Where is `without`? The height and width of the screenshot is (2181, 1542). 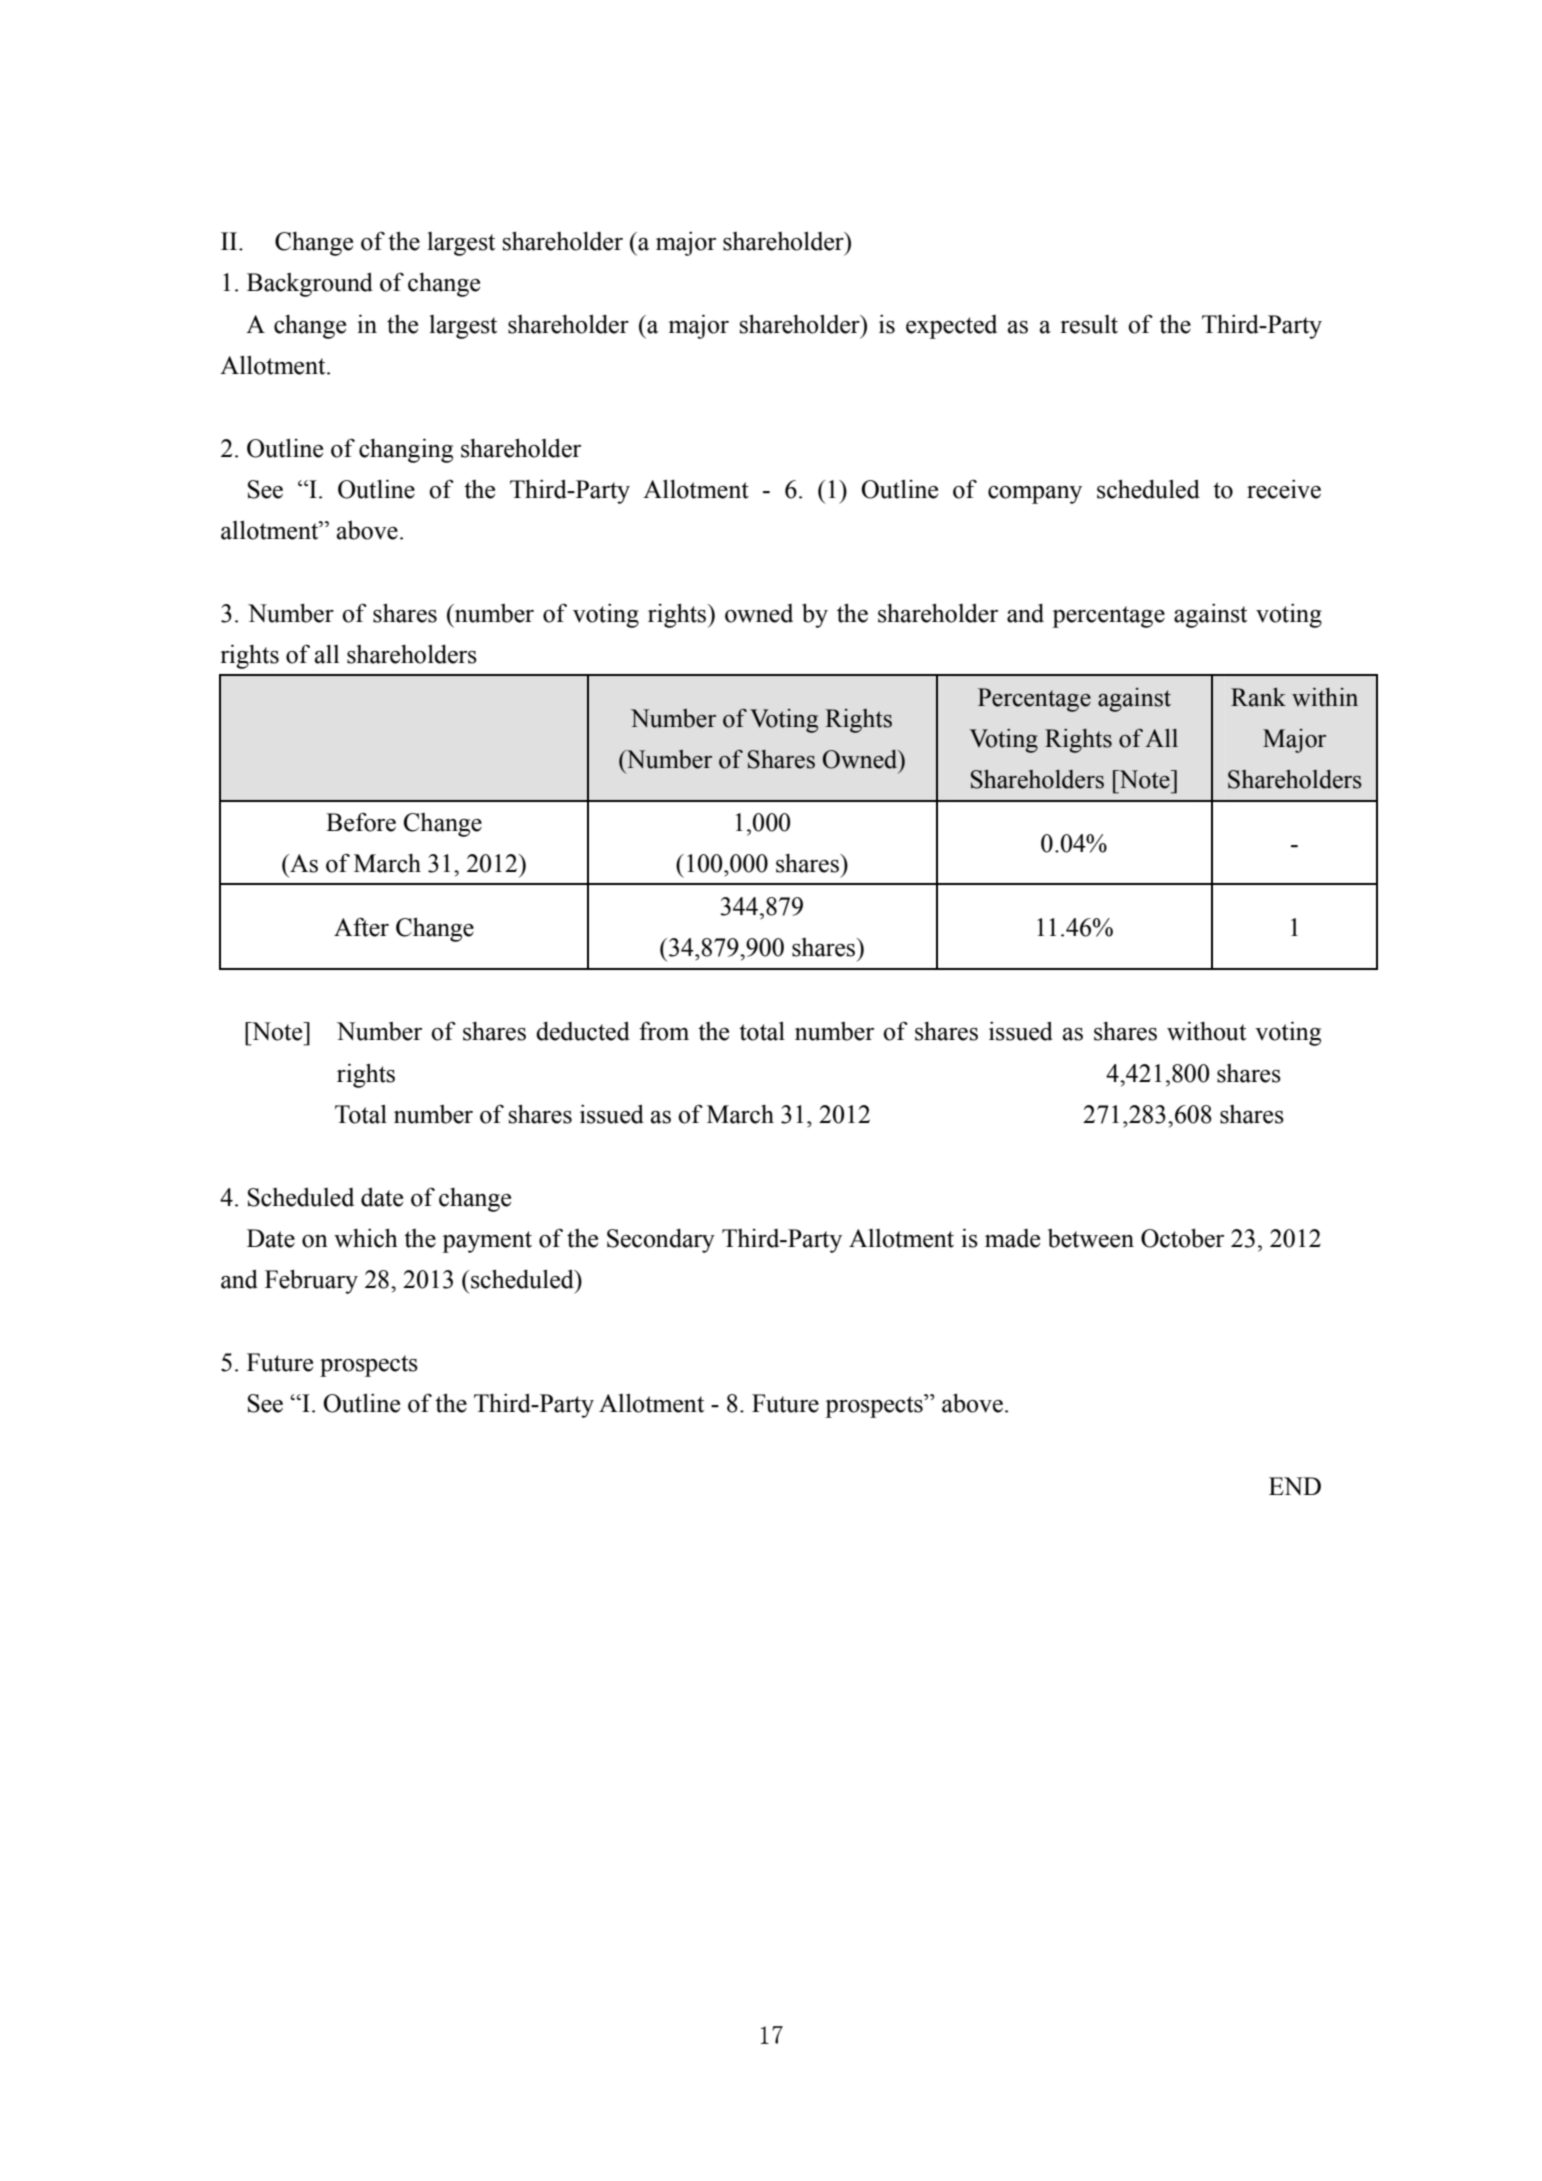 without is located at coordinates (1206, 1031).
